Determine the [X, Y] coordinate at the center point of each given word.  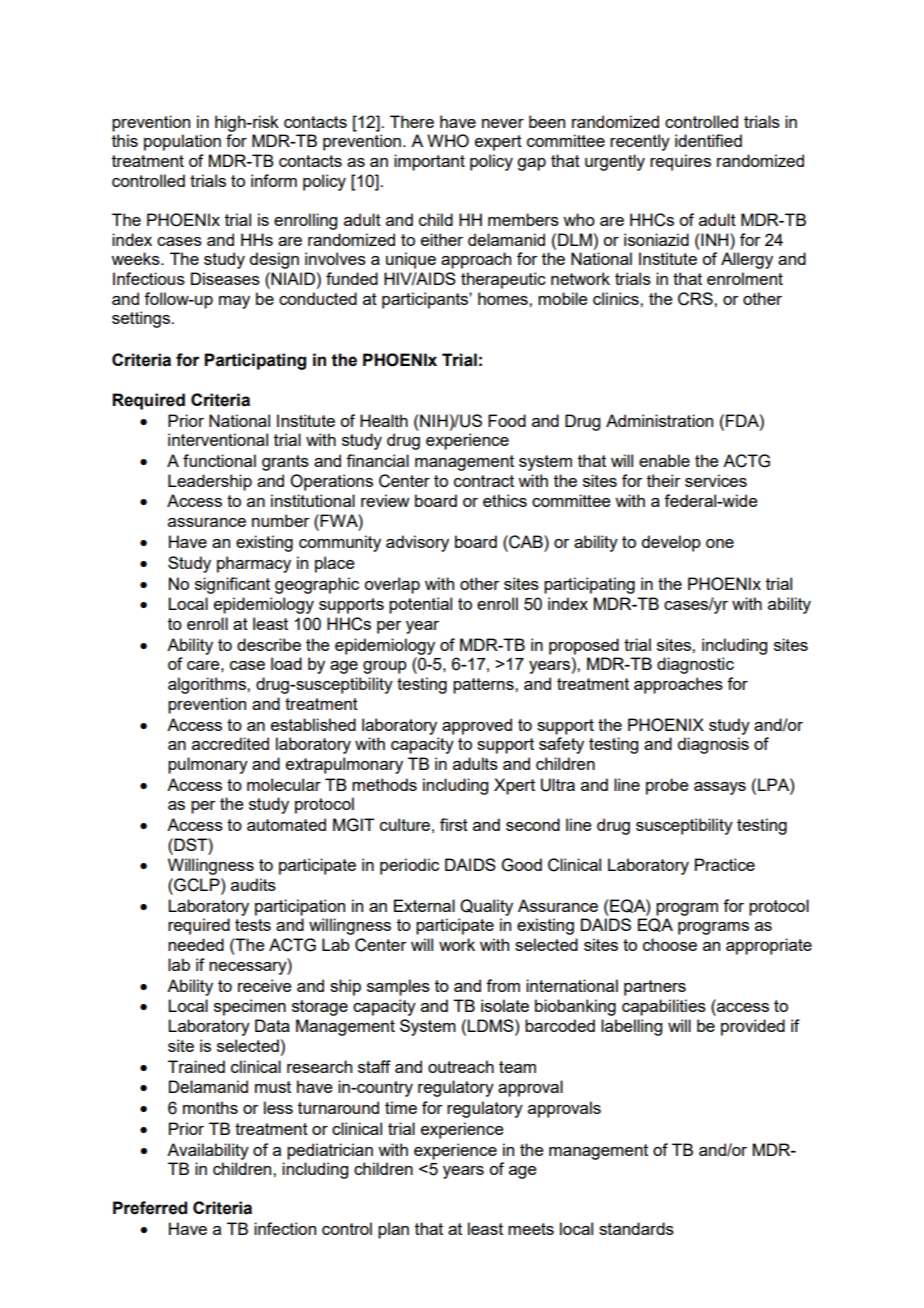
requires [680, 162]
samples [398, 987]
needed [196, 944]
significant [232, 585]
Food [507, 420]
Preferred [150, 1208]
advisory [417, 543]
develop [671, 543]
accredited [230, 743]
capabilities [664, 1007]
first [454, 824]
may [234, 302]
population [182, 142]
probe [667, 786]
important [429, 162]
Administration [659, 420]
